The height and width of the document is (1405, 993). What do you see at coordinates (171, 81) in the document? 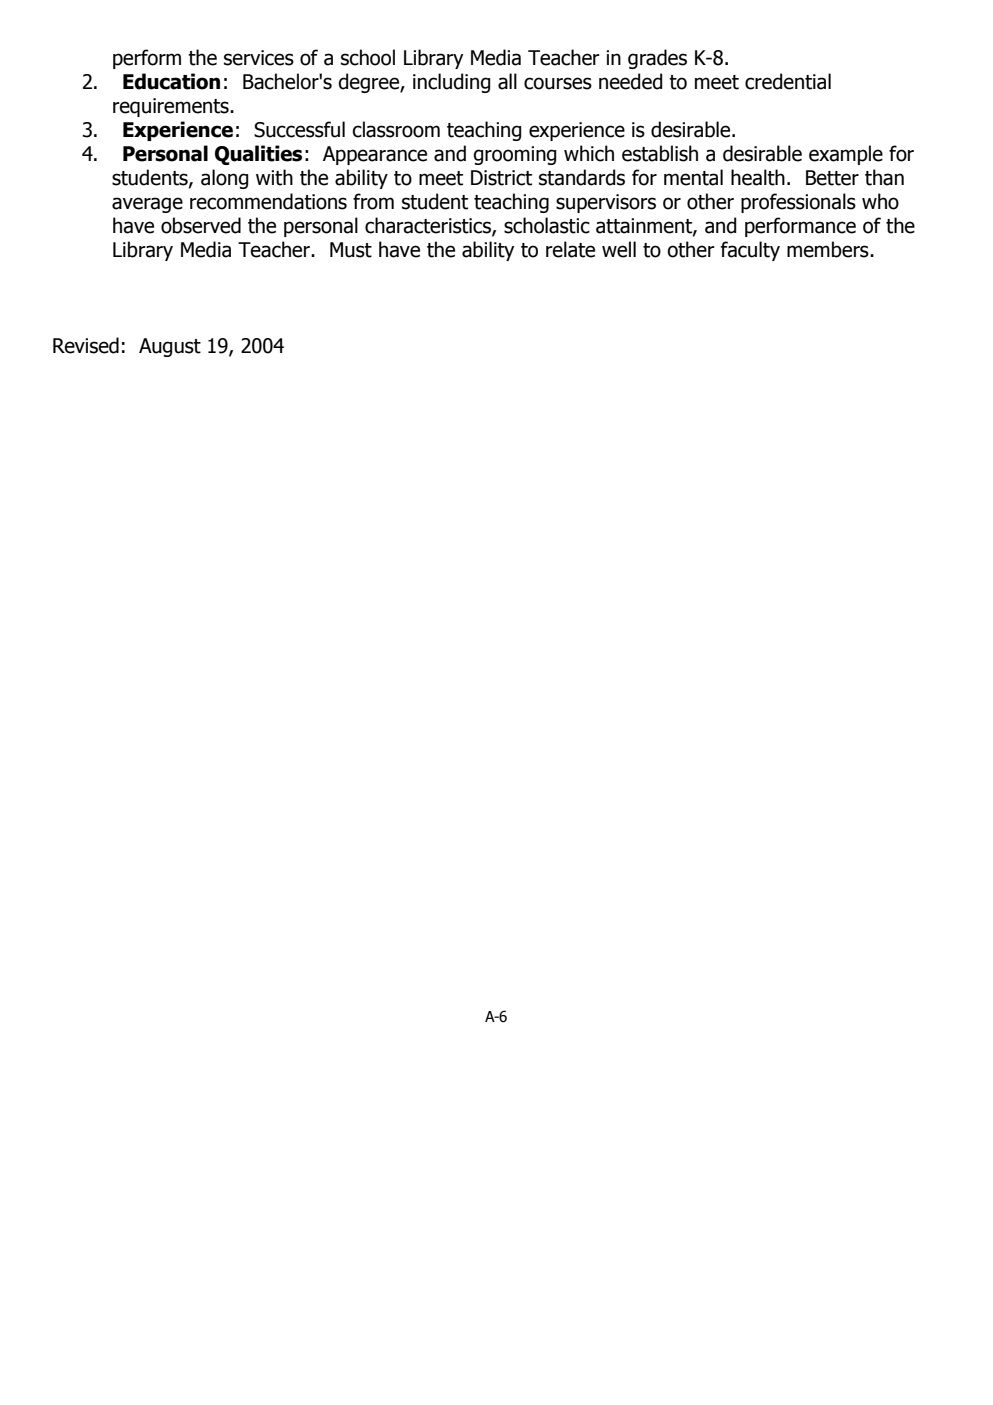
I see `Education` at bounding box center [171, 81].
